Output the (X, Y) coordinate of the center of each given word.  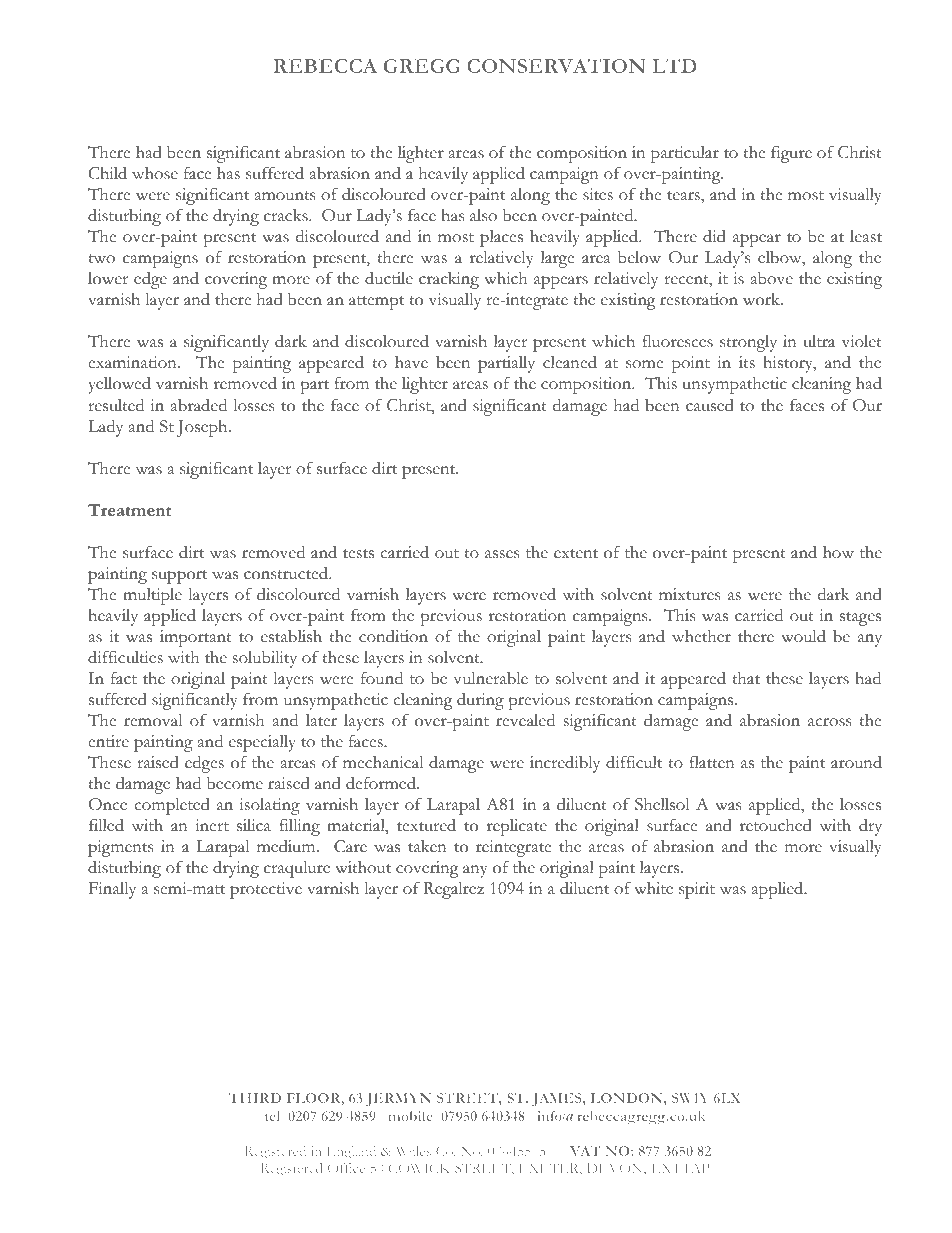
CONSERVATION (556, 66)
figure (791, 154)
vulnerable (491, 678)
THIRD (255, 1098)
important (196, 638)
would (803, 636)
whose (155, 173)
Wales (413, 1151)
